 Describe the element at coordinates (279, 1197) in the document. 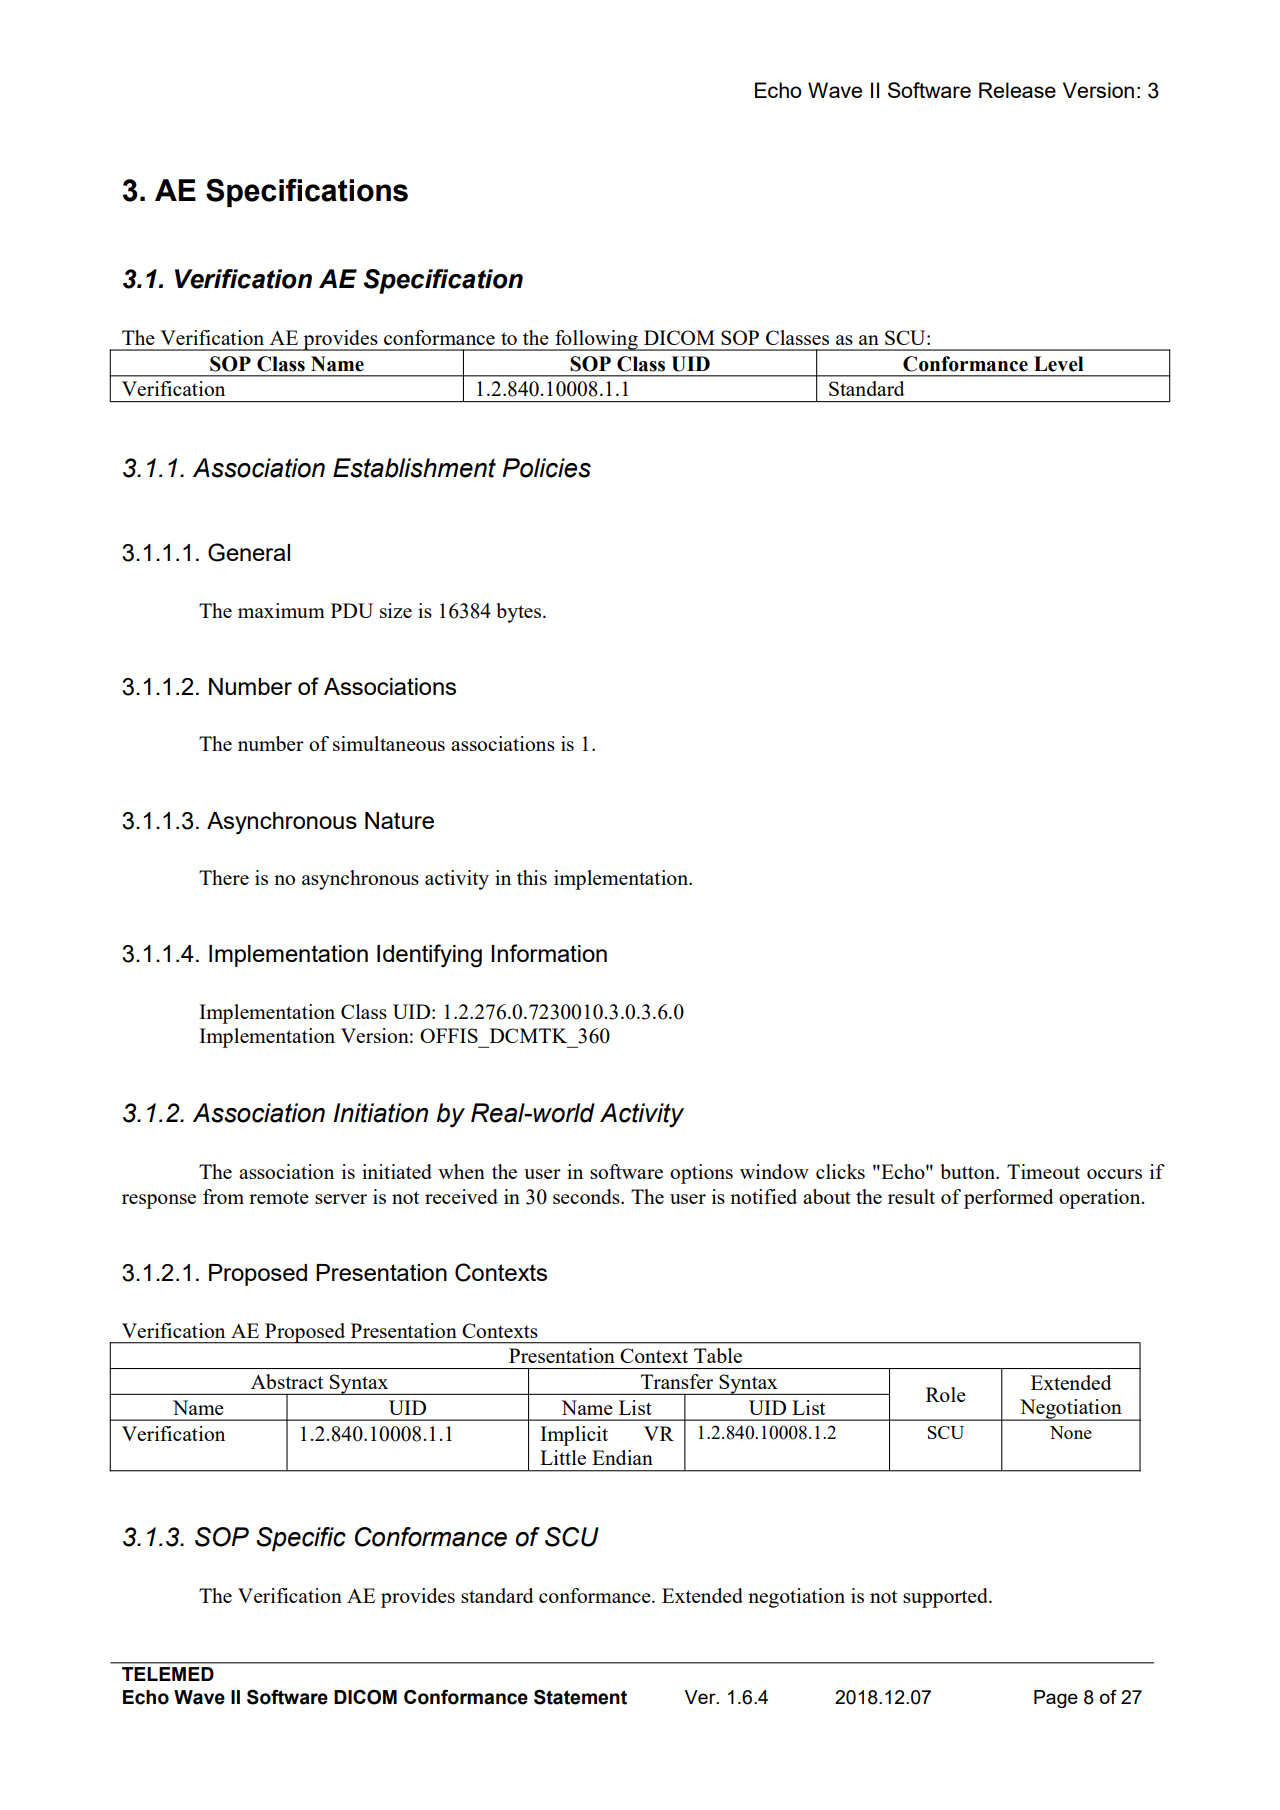

I see `remote` at that location.
